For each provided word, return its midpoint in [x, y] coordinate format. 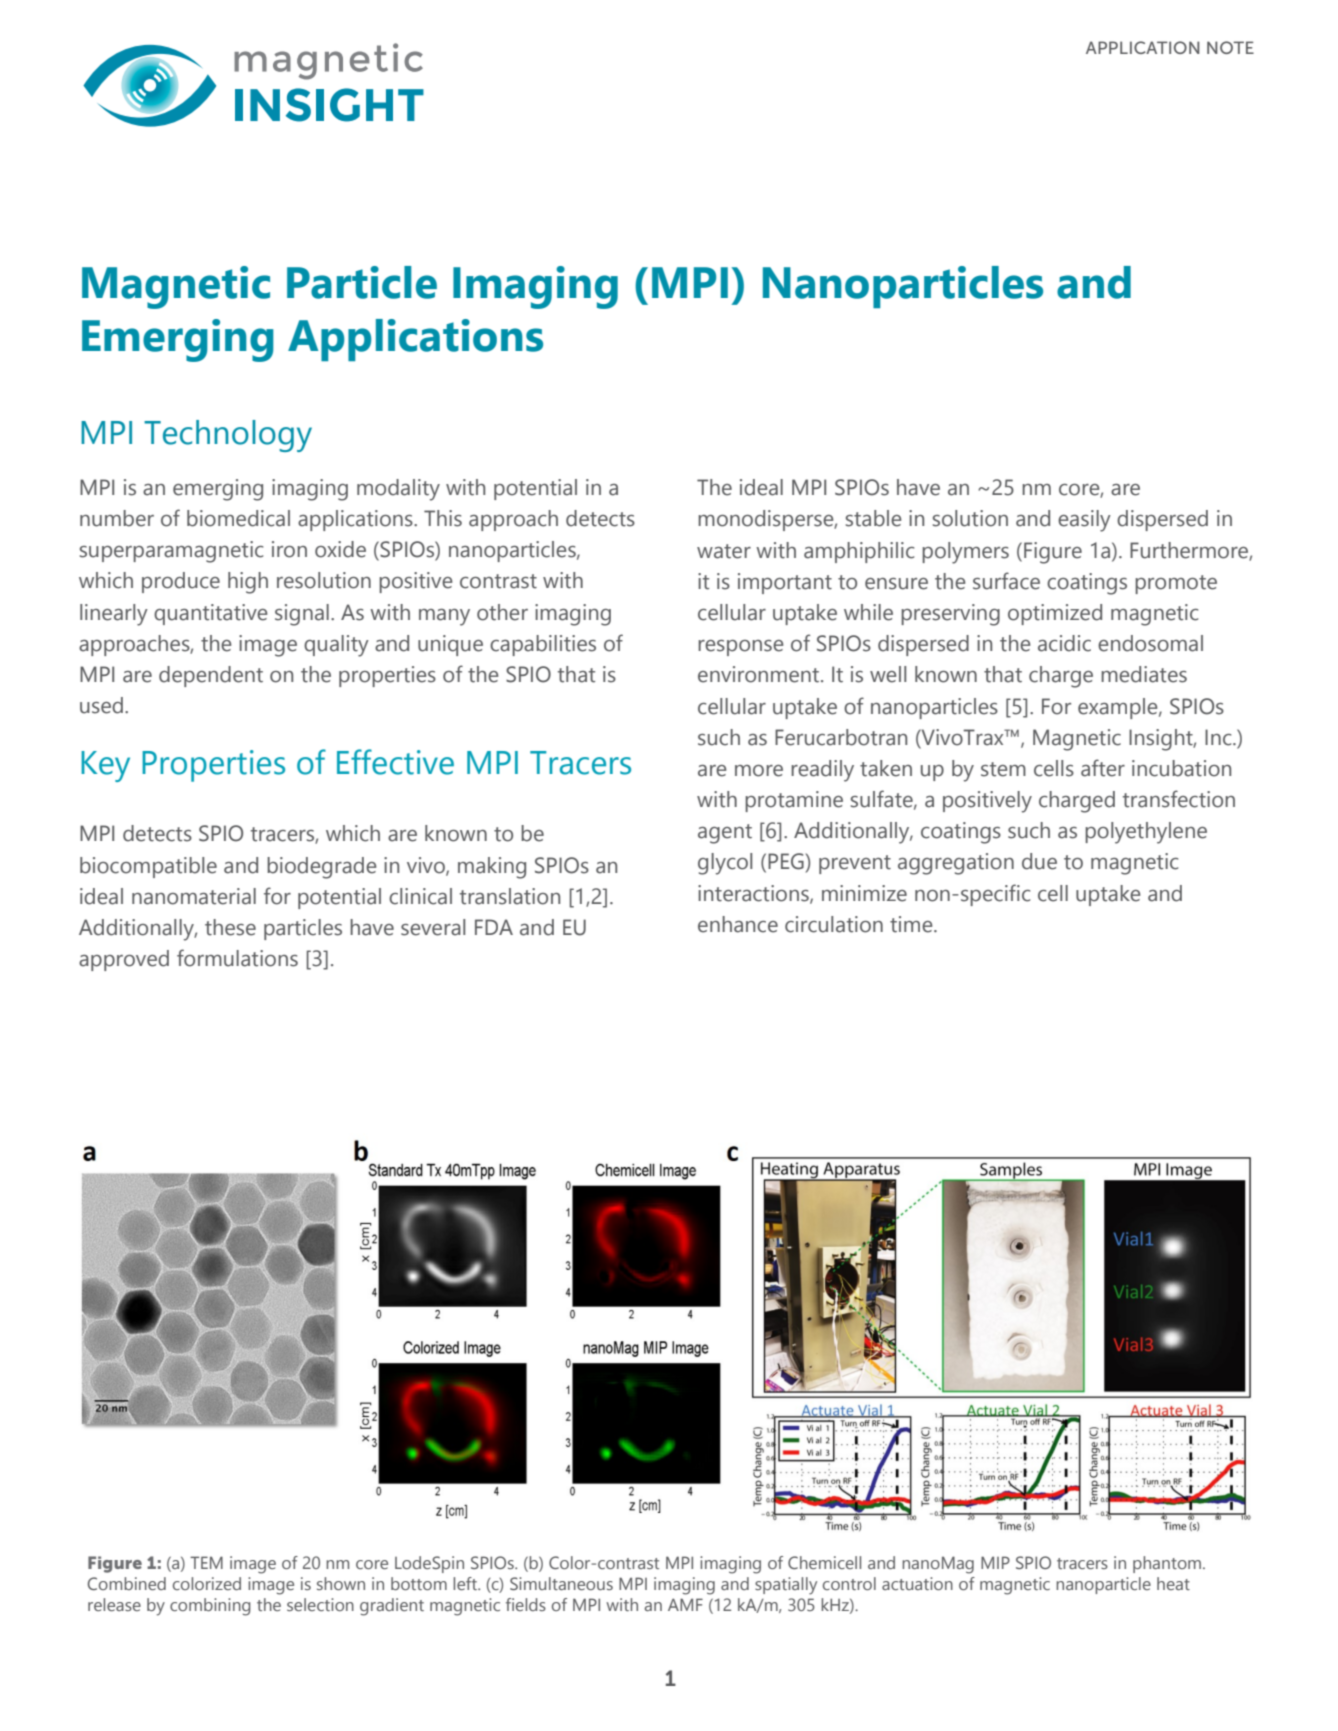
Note [1230, 47]
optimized [1055, 614]
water [724, 551]
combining [210, 1607]
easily [1084, 521]
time [912, 924]
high [248, 583]
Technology [228, 436]
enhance [738, 924]
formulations [237, 958]
